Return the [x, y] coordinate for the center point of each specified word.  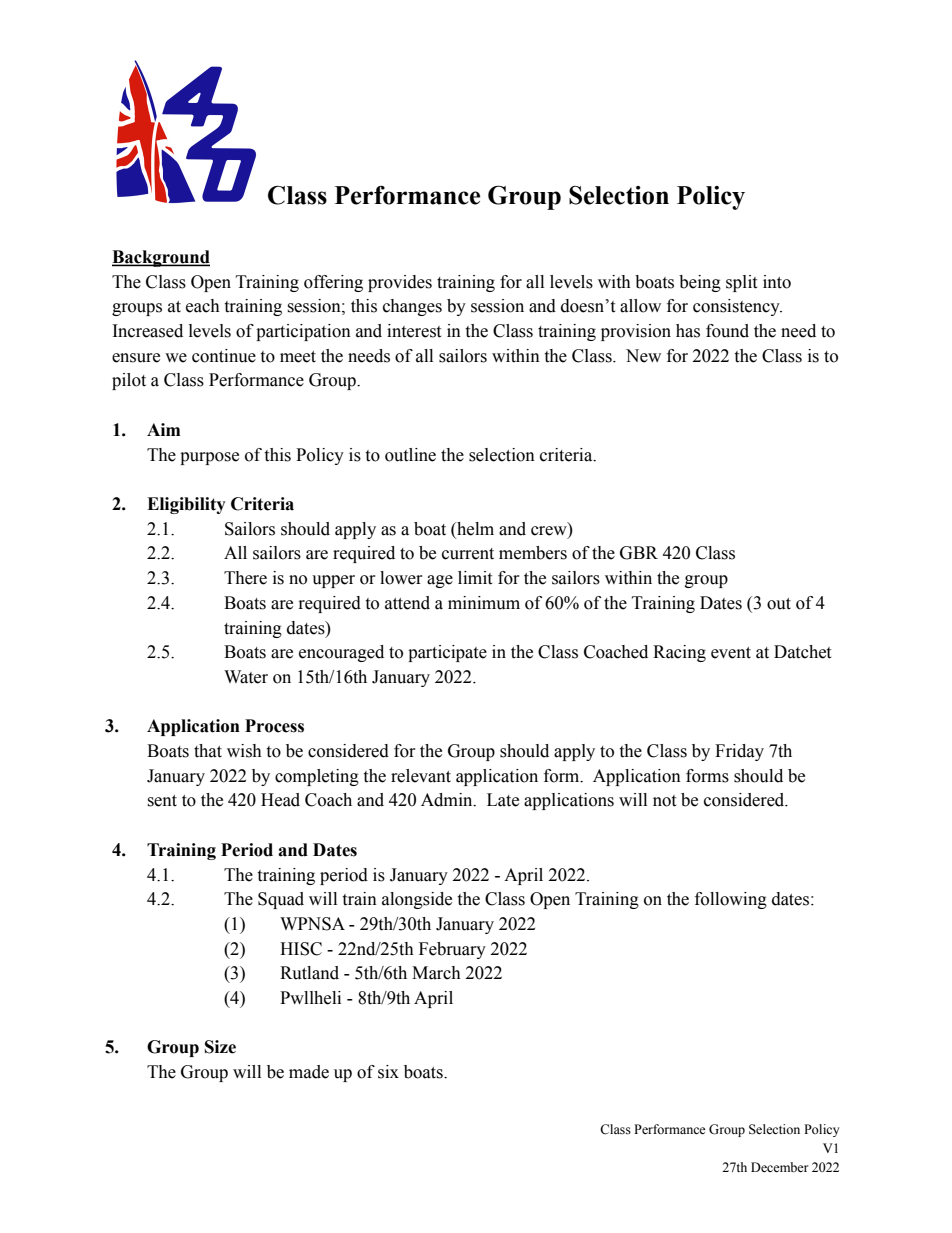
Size [220, 1047]
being [700, 283]
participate [447, 653]
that [208, 751]
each [203, 306]
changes [412, 307]
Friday [739, 752]
